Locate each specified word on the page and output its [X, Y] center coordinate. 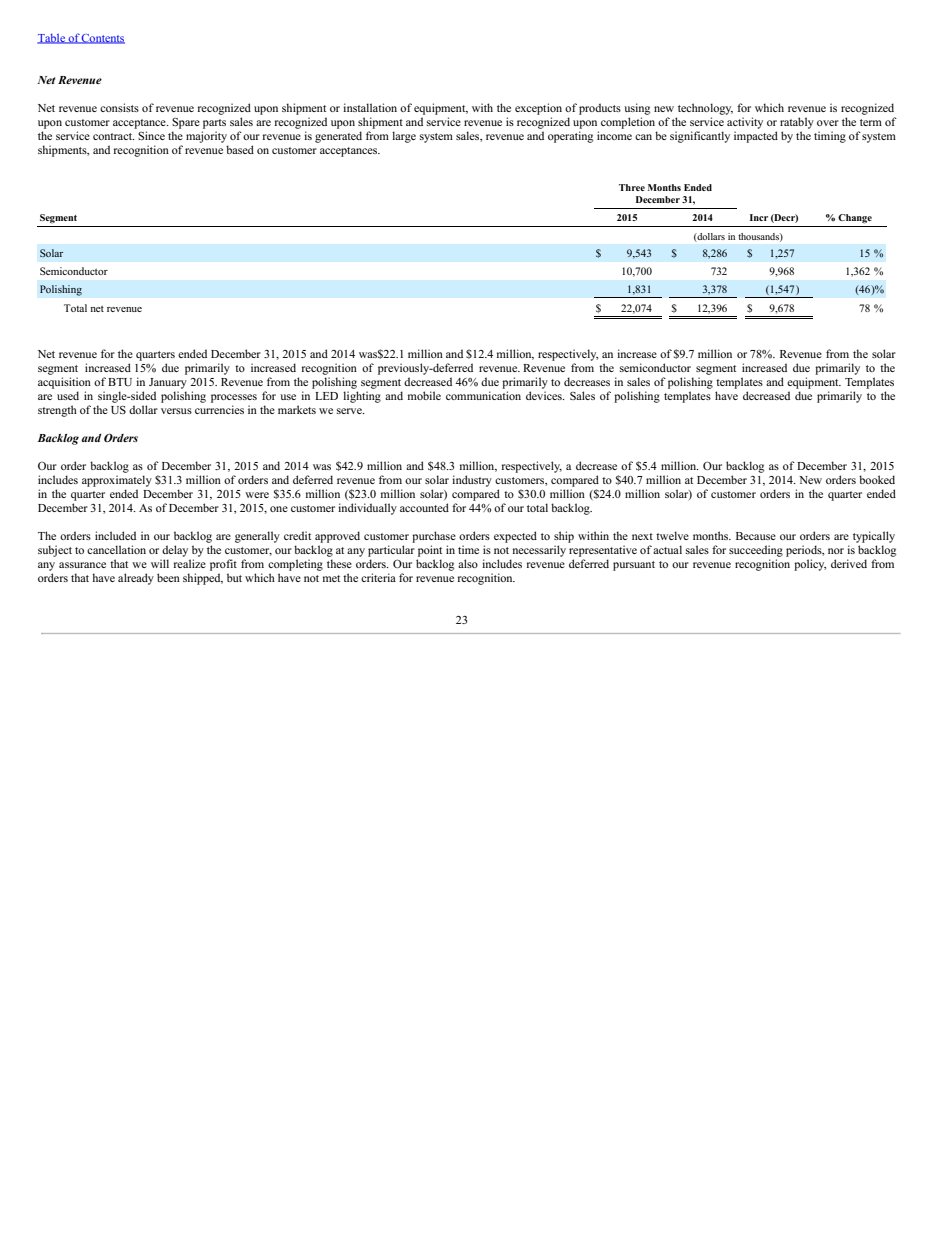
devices [545, 395]
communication [483, 395]
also [468, 563]
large [404, 137]
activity [745, 123]
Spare [186, 123]
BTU [120, 382]
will [160, 563]
